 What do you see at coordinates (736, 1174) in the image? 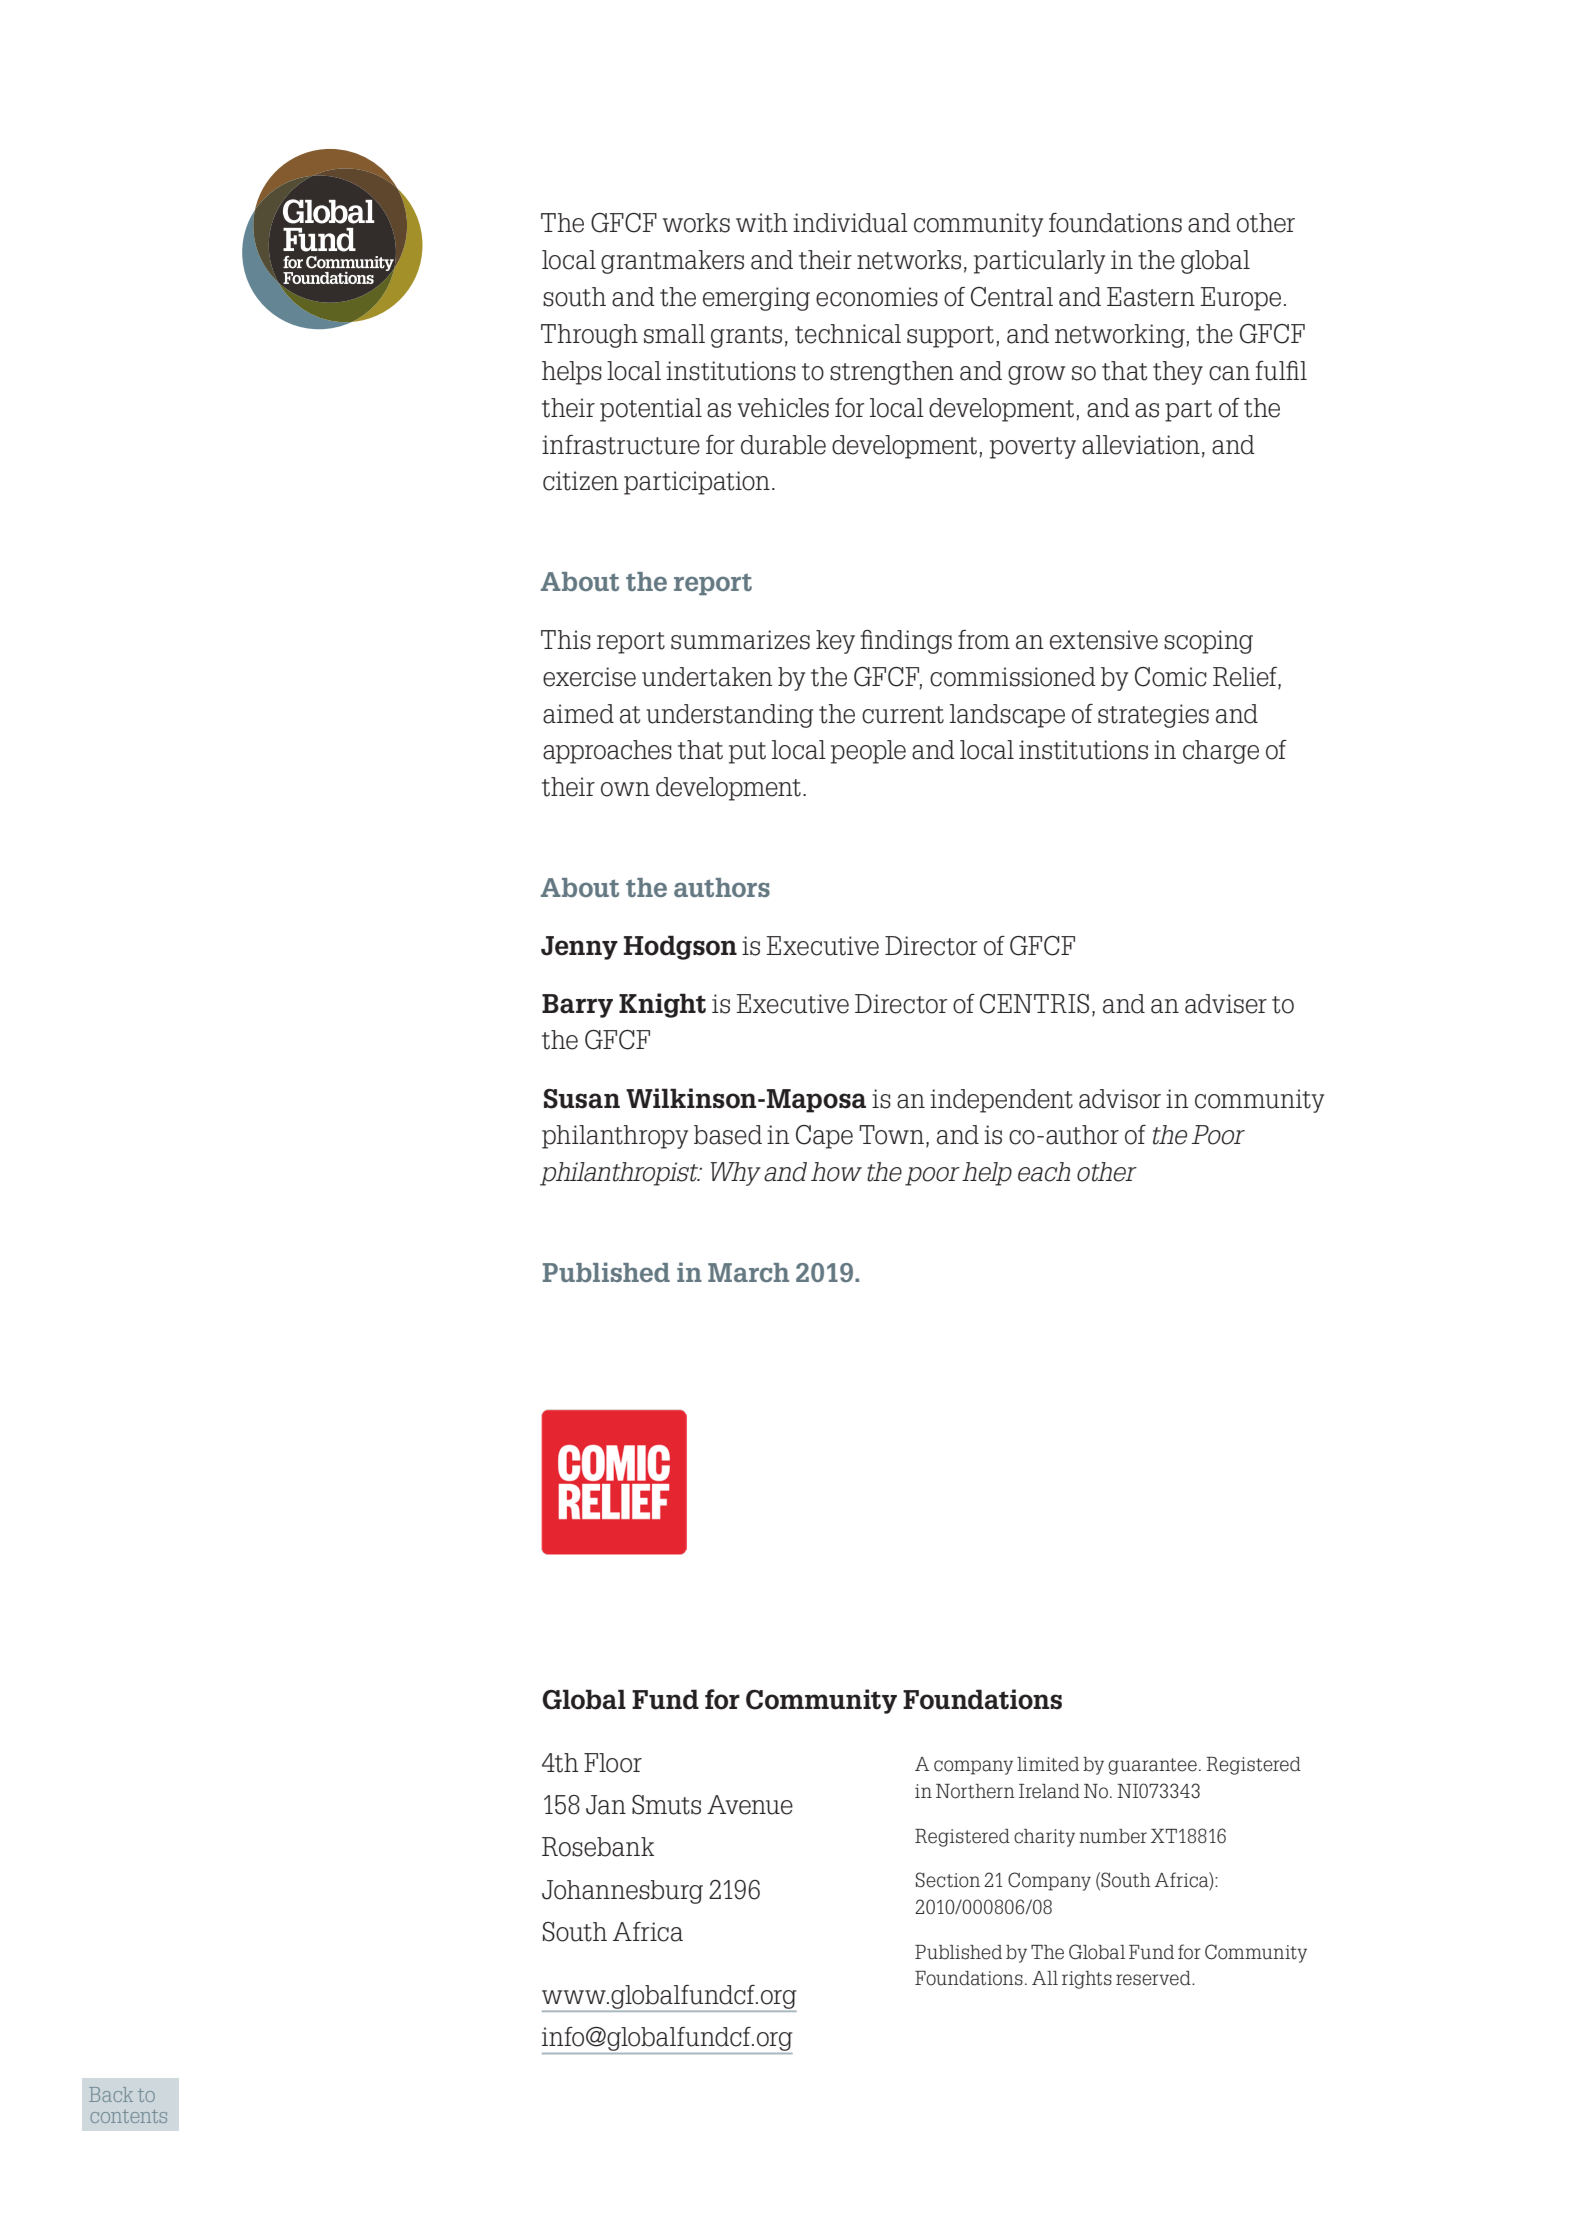
I see `Why` at bounding box center [736, 1174].
